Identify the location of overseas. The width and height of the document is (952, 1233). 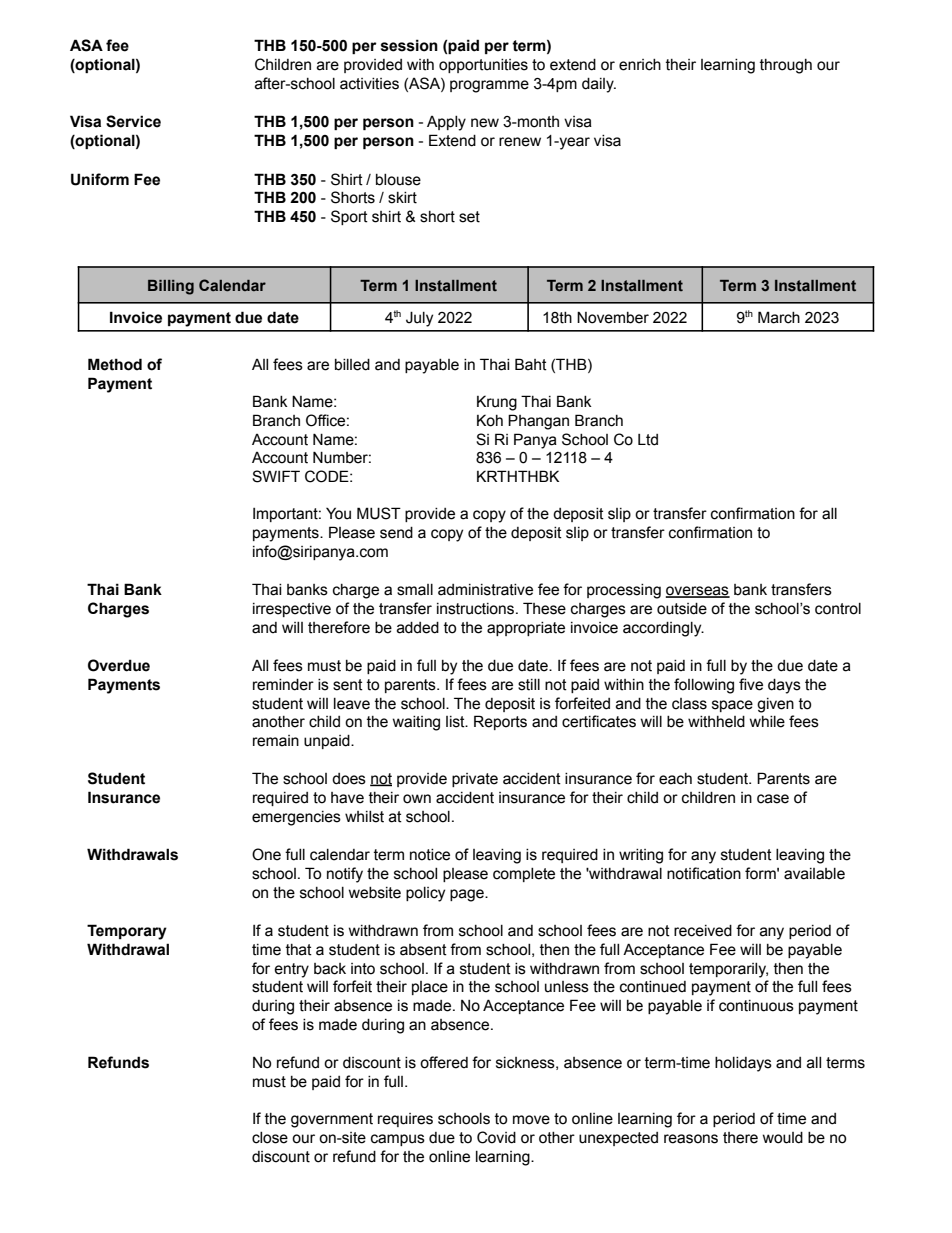
(698, 592).
